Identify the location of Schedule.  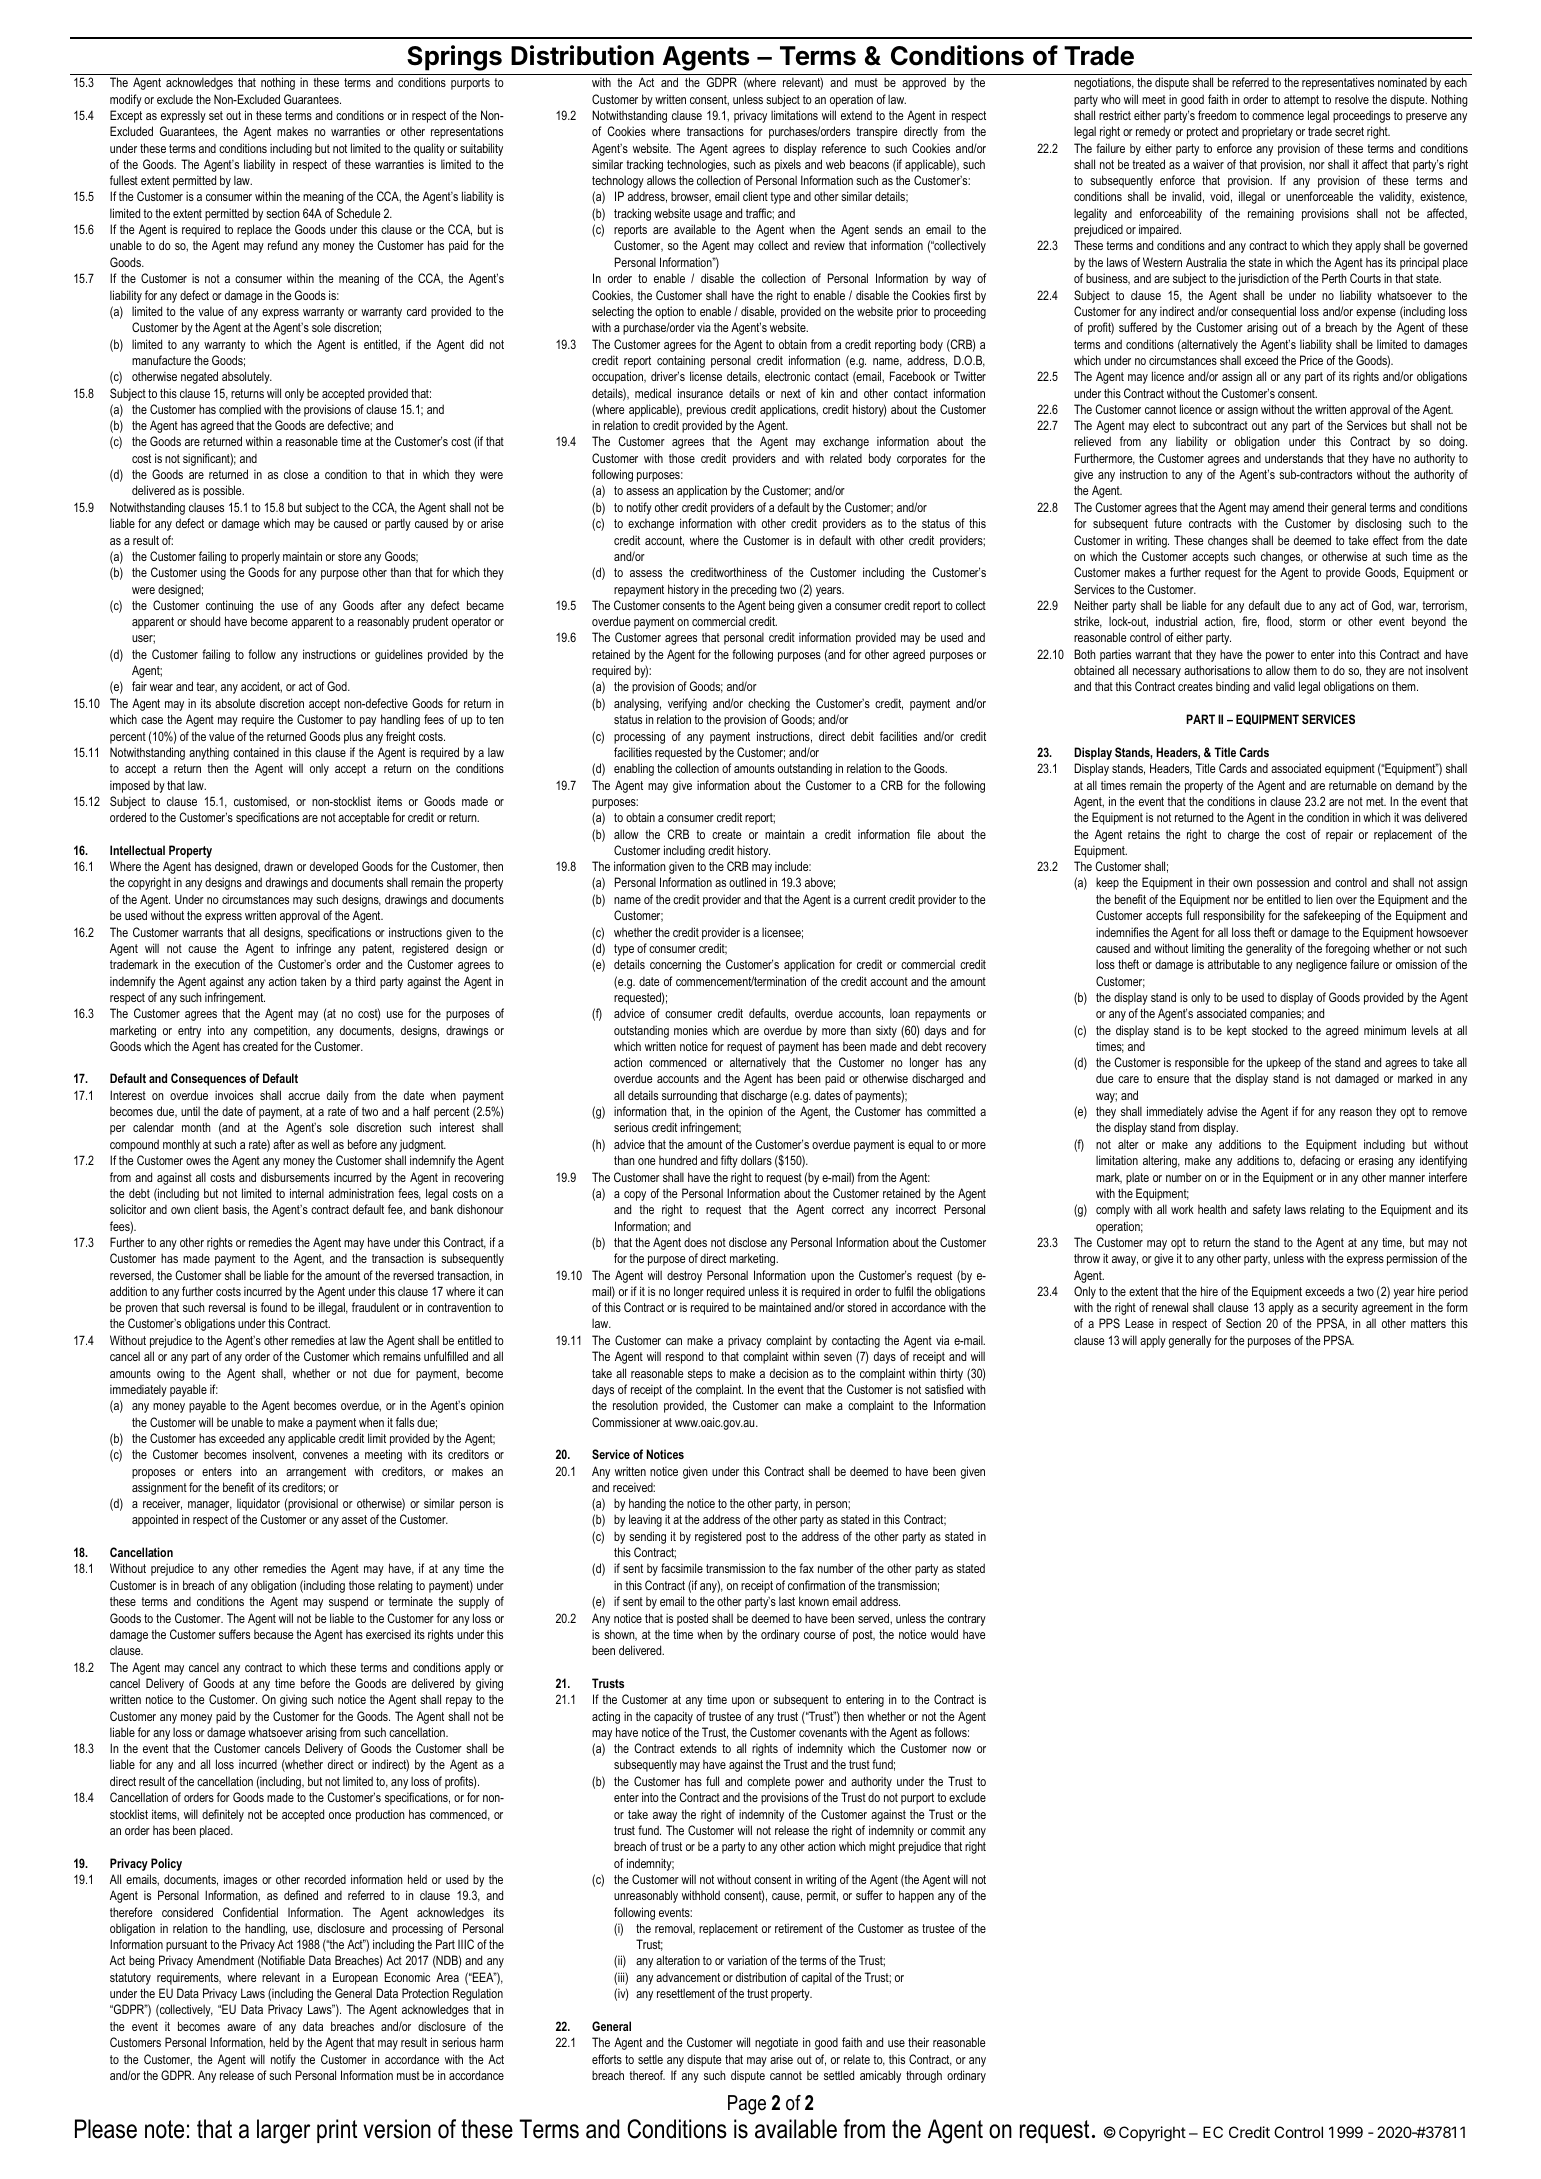
(358, 213).
